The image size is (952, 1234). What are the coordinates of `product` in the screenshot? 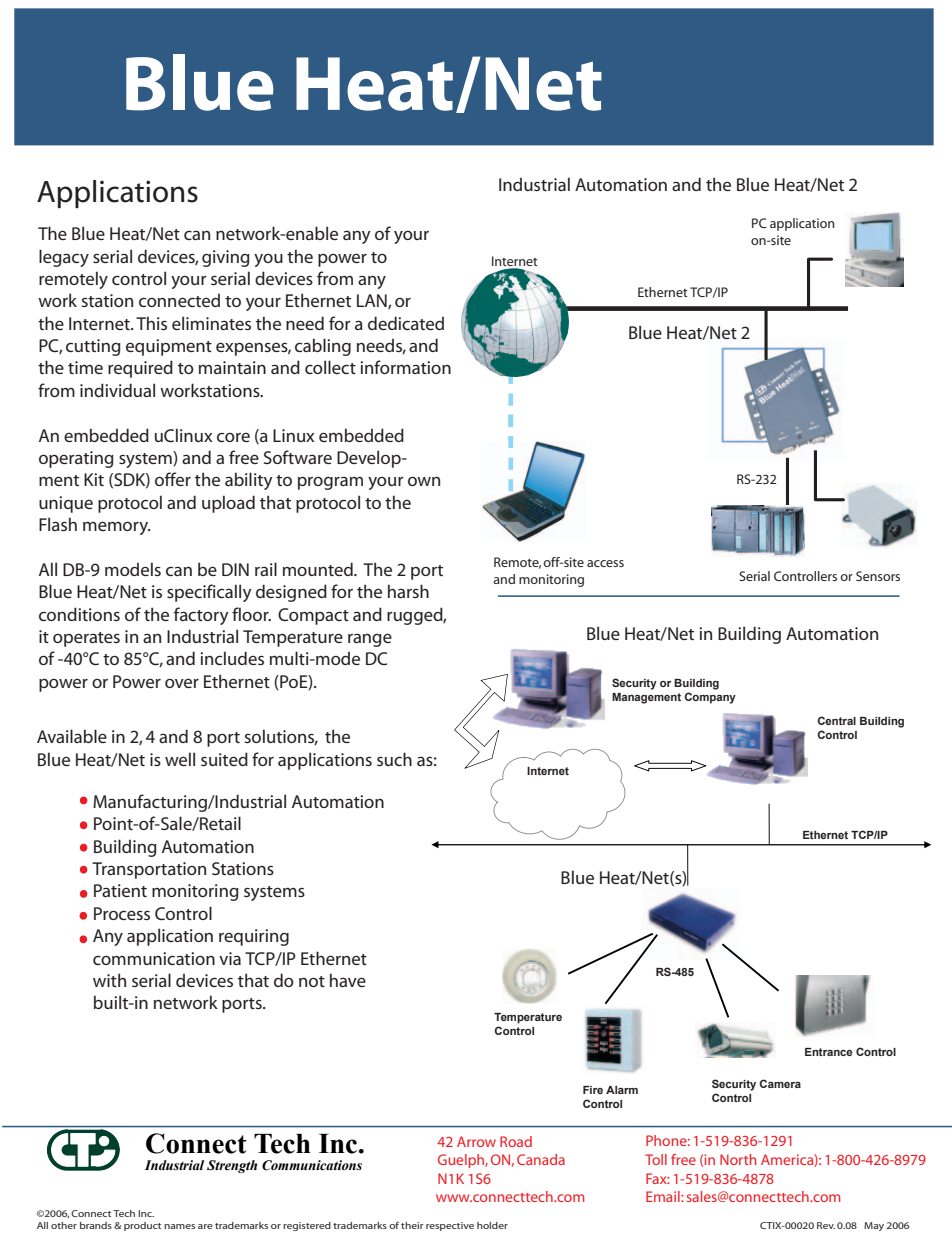 It's located at (142, 1226).
